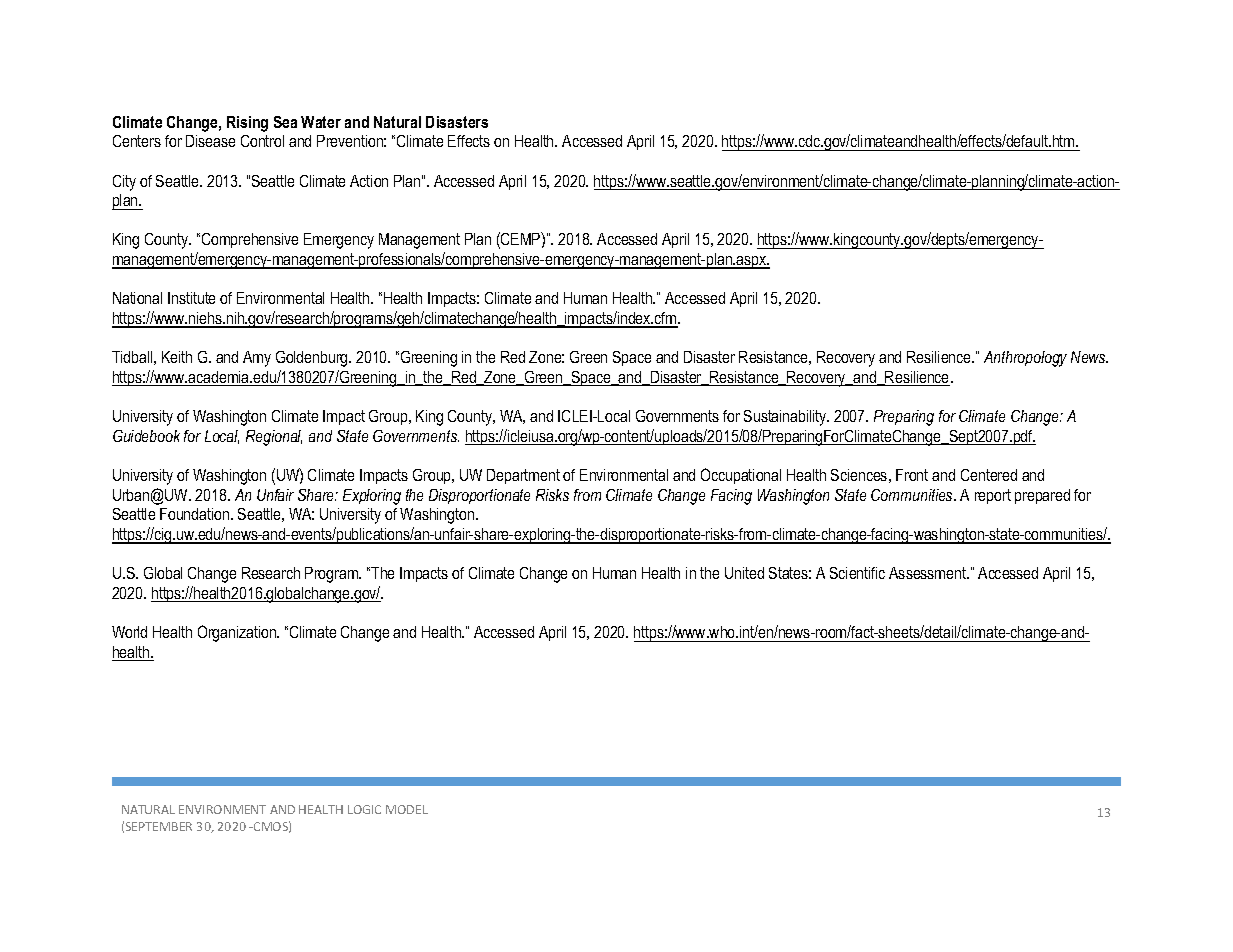  I want to click on Assessment, so click(929, 573).
